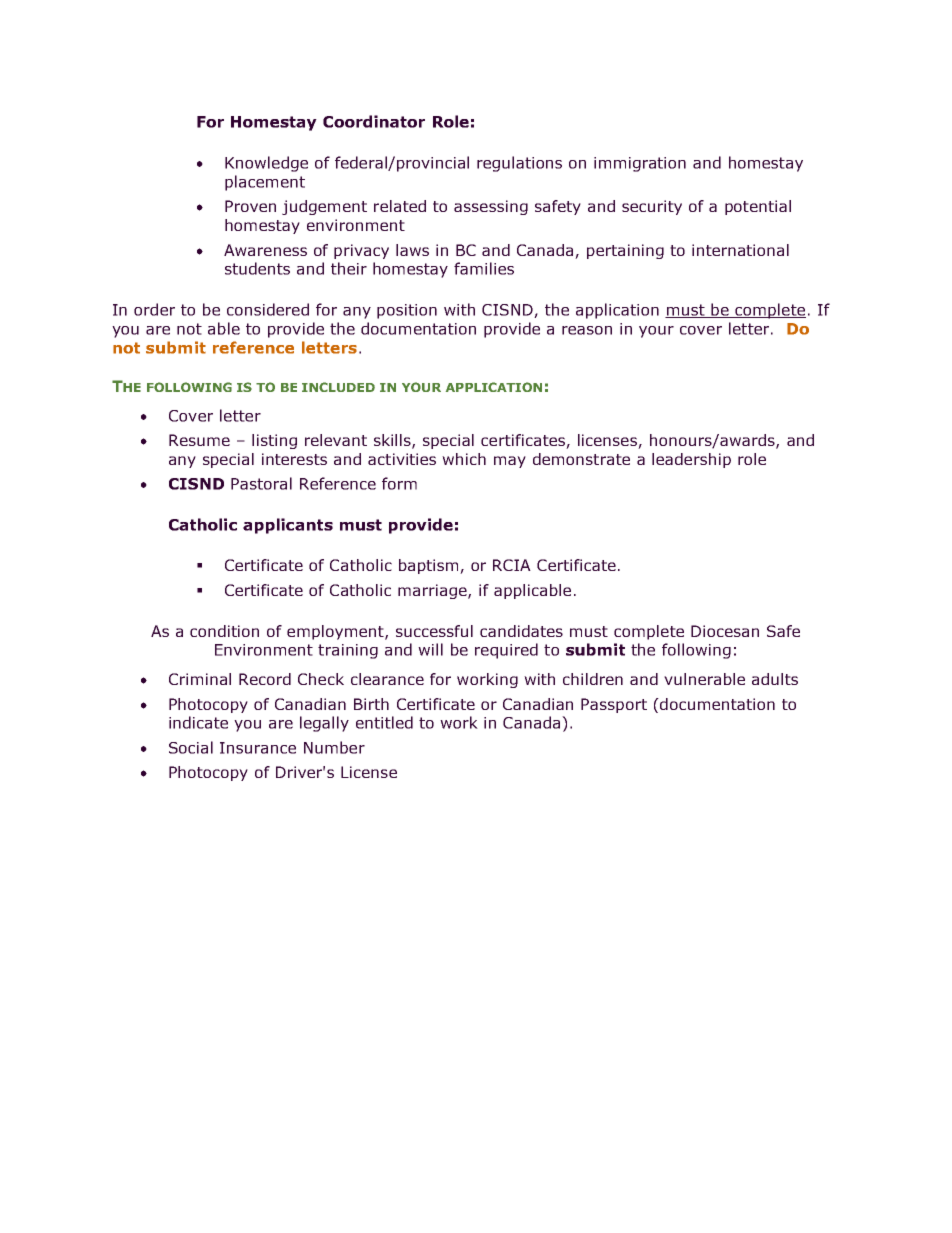 This document has height=1233, width=952. Describe the element at coordinates (691, 460) in the document. I see `leadership` at that location.
